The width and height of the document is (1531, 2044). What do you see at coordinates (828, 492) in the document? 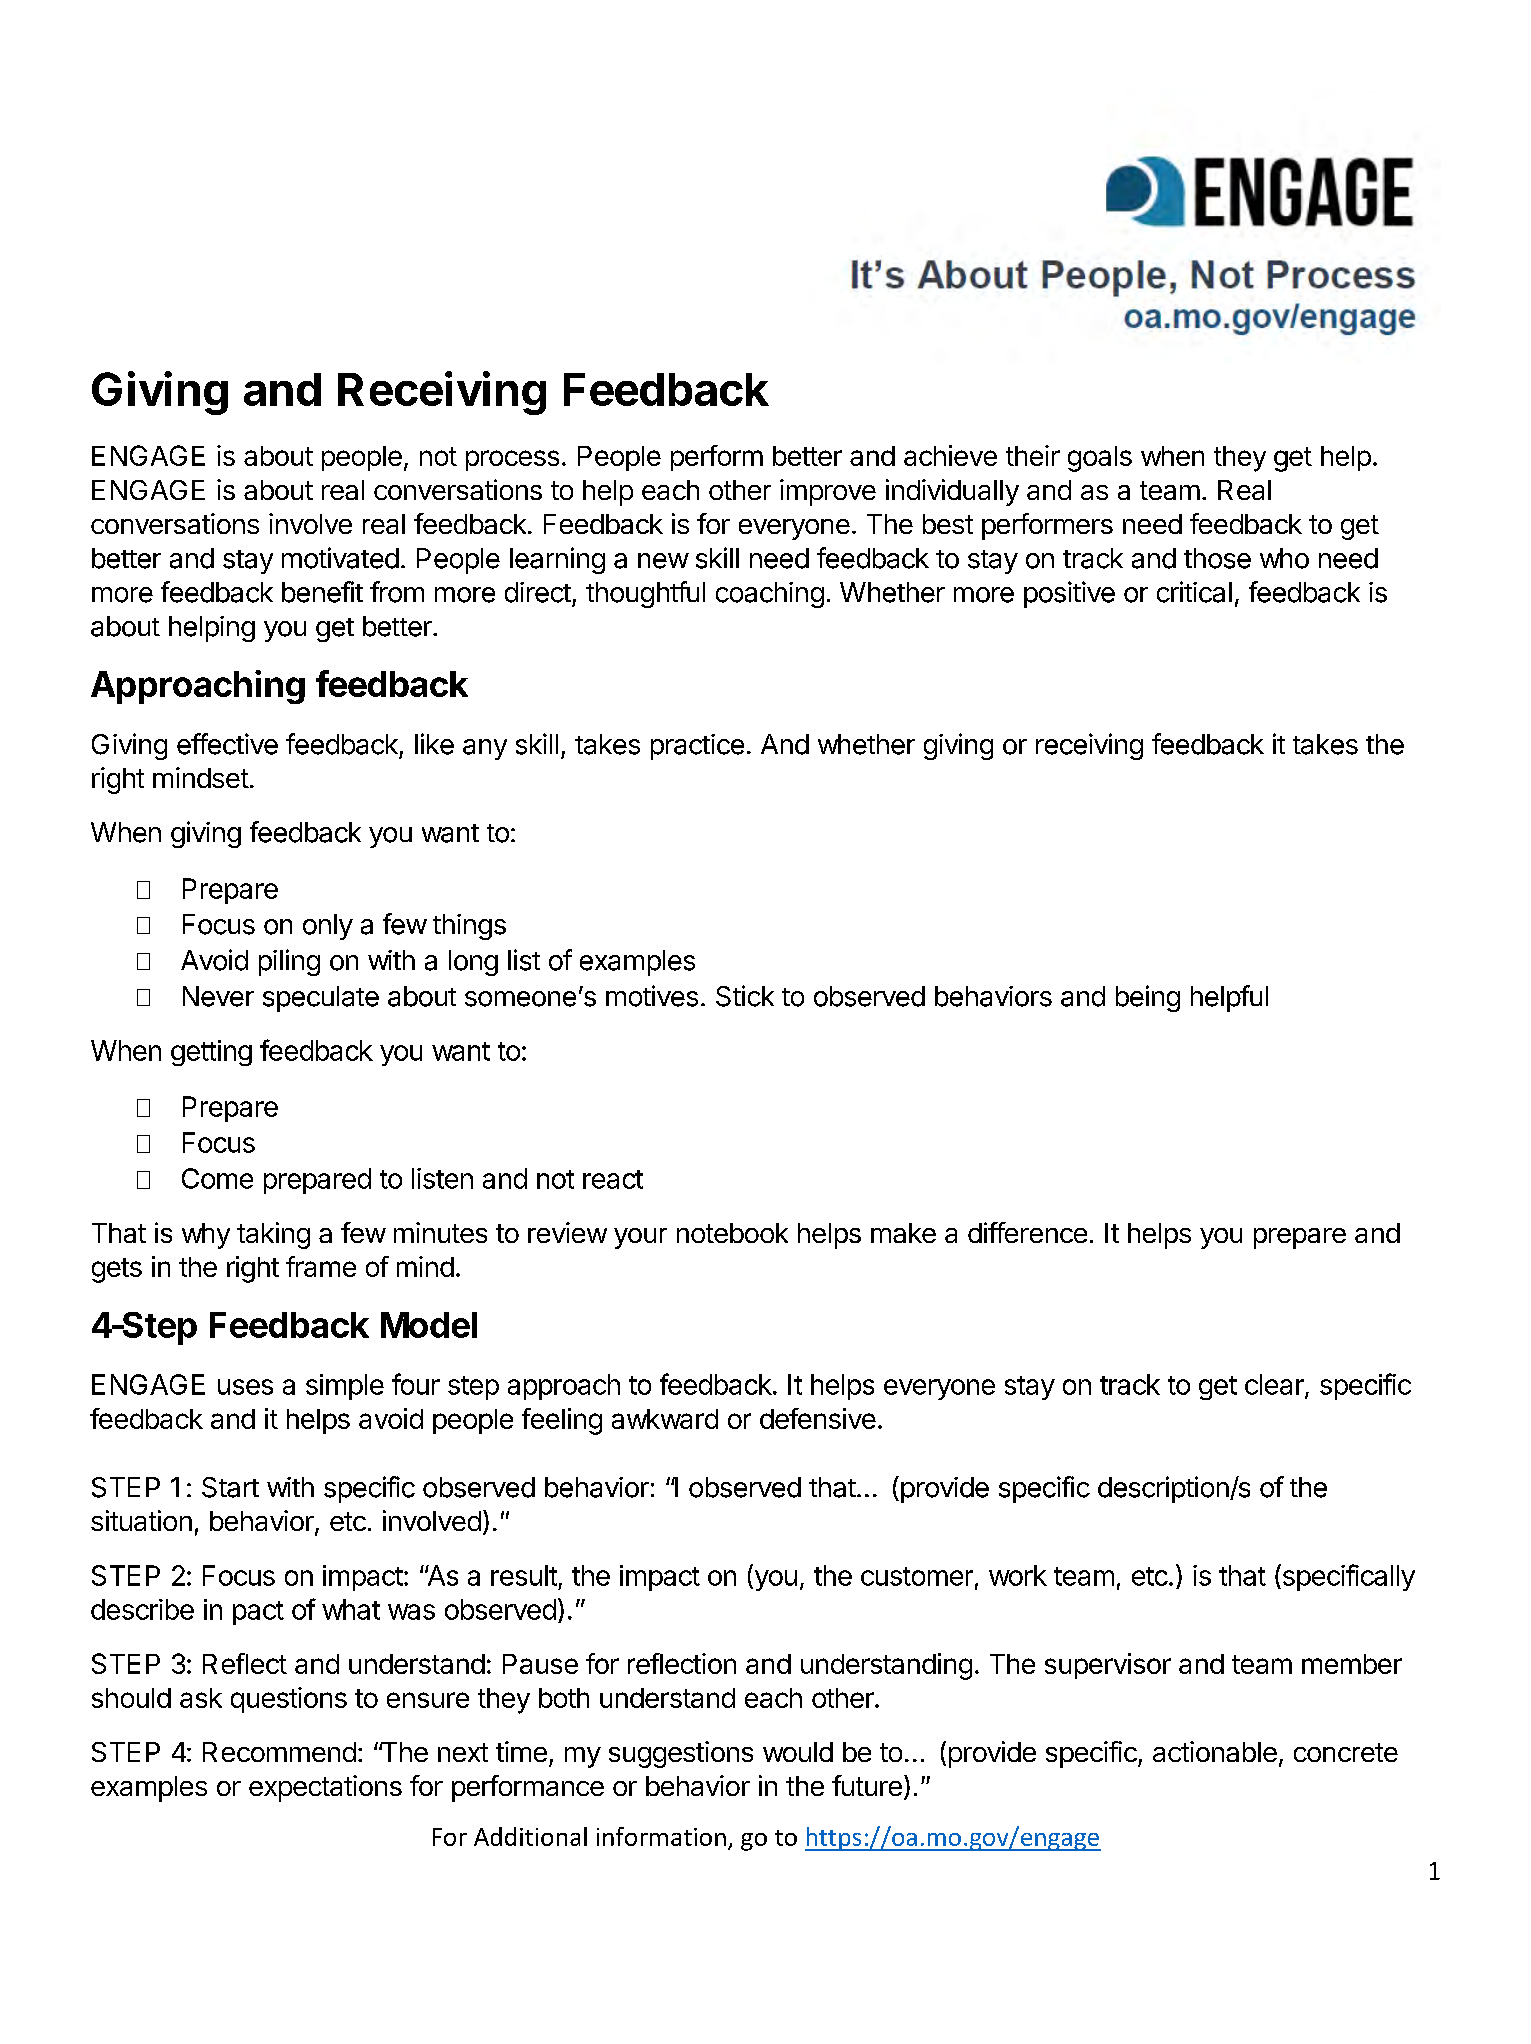
I see `improve` at bounding box center [828, 492].
